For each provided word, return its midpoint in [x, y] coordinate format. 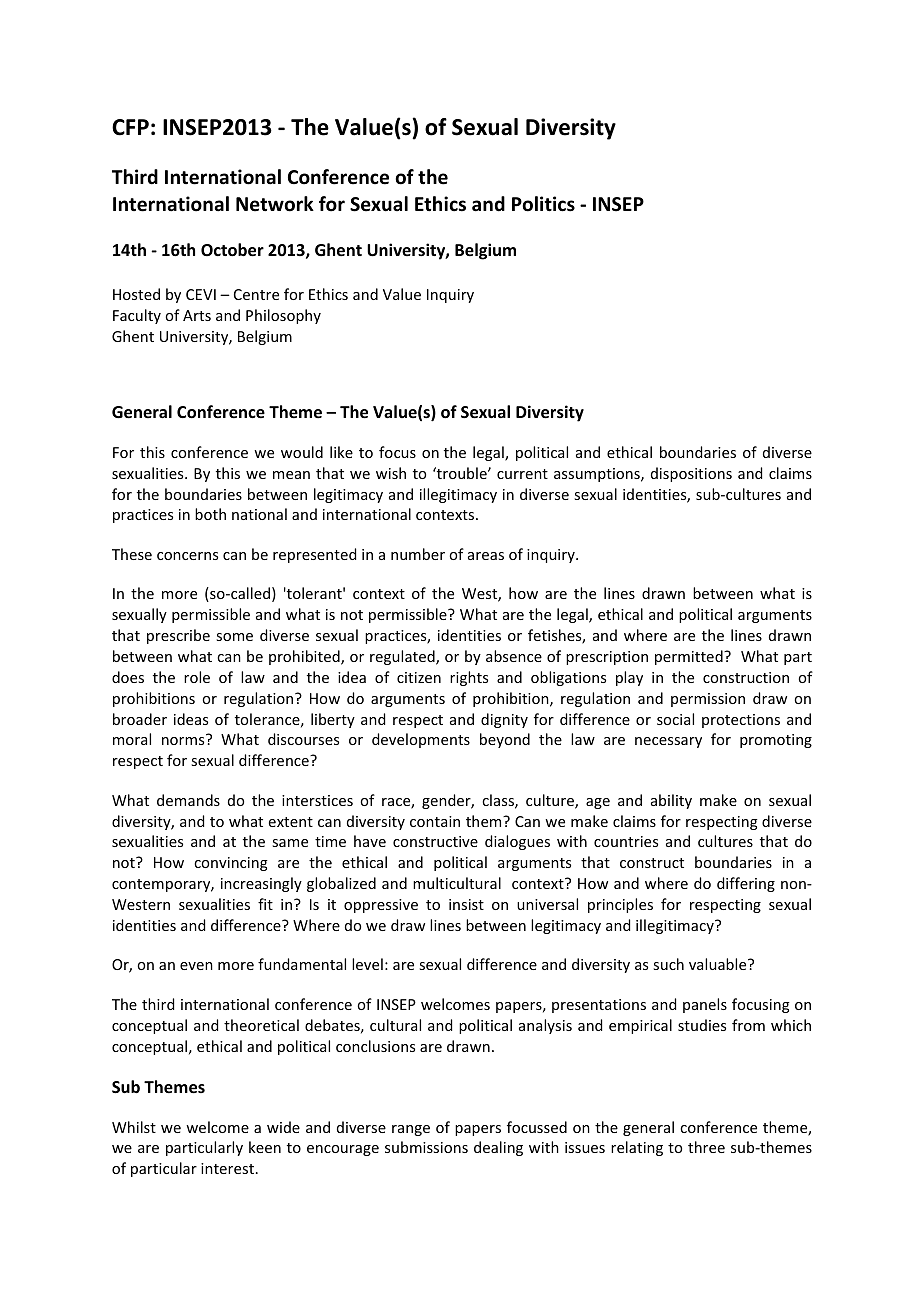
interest [229, 1168]
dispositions [691, 474]
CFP [130, 127]
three [706, 1147]
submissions [426, 1147]
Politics [543, 204]
